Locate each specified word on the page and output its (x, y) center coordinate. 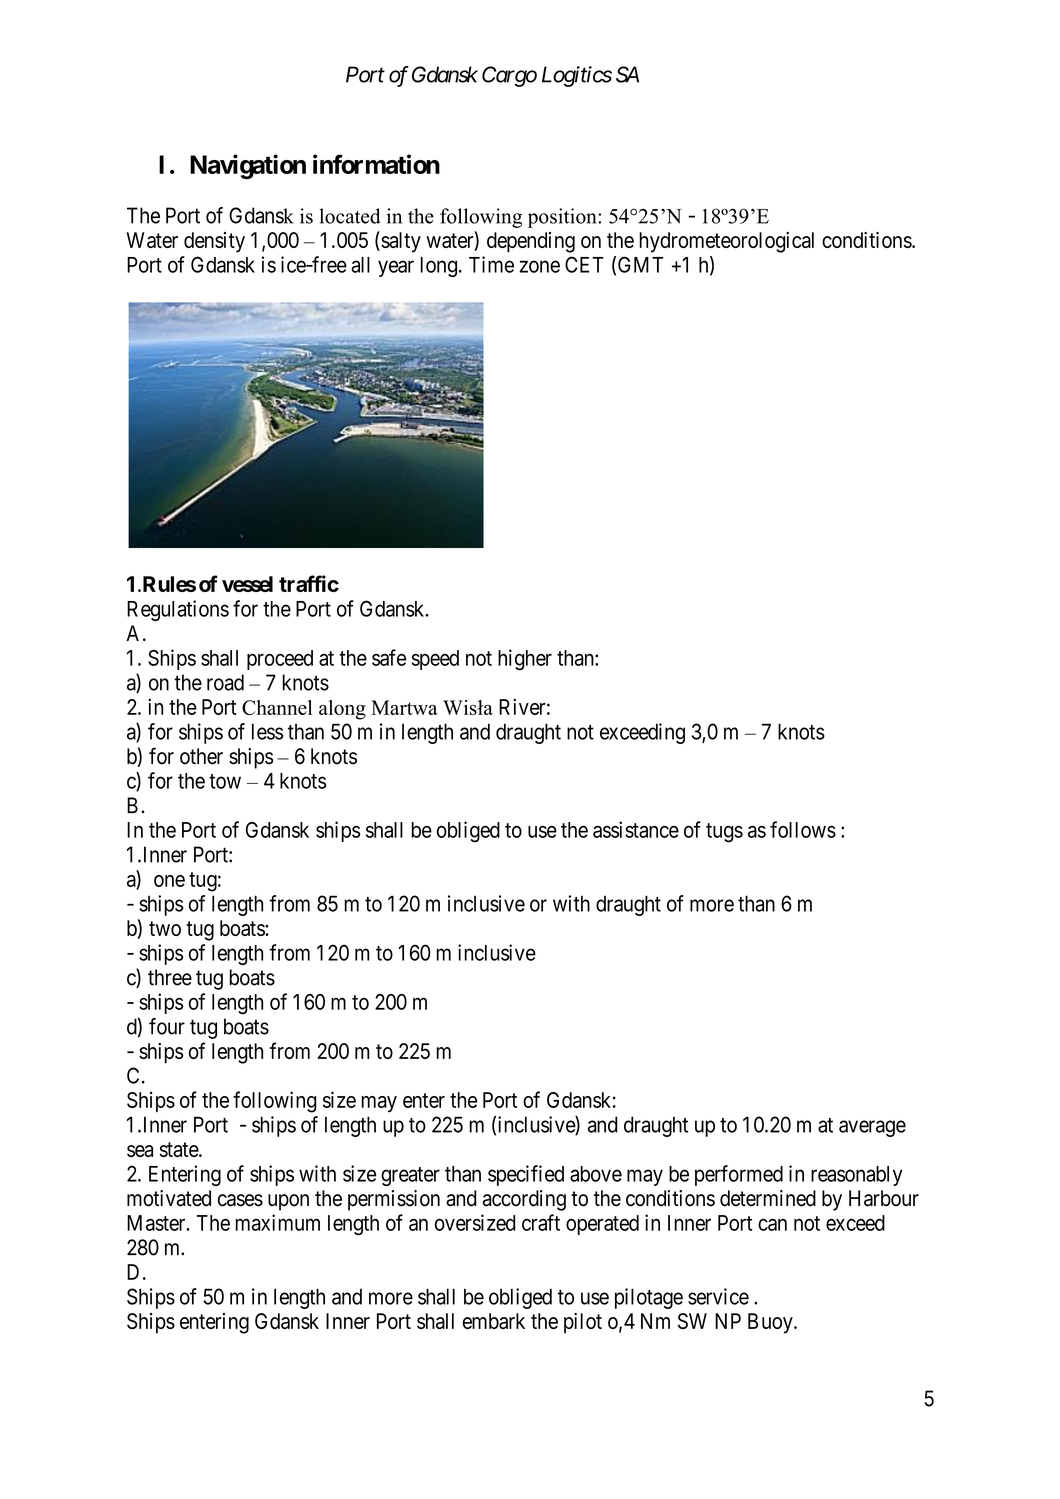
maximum (277, 1222)
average (872, 1128)
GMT (640, 264)
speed (435, 660)
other (201, 756)
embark (494, 1321)
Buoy (771, 1323)
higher (525, 660)
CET (584, 264)
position (563, 218)
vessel (247, 584)
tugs (724, 833)
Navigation (248, 166)
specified (526, 1175)
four (167, 1026)
